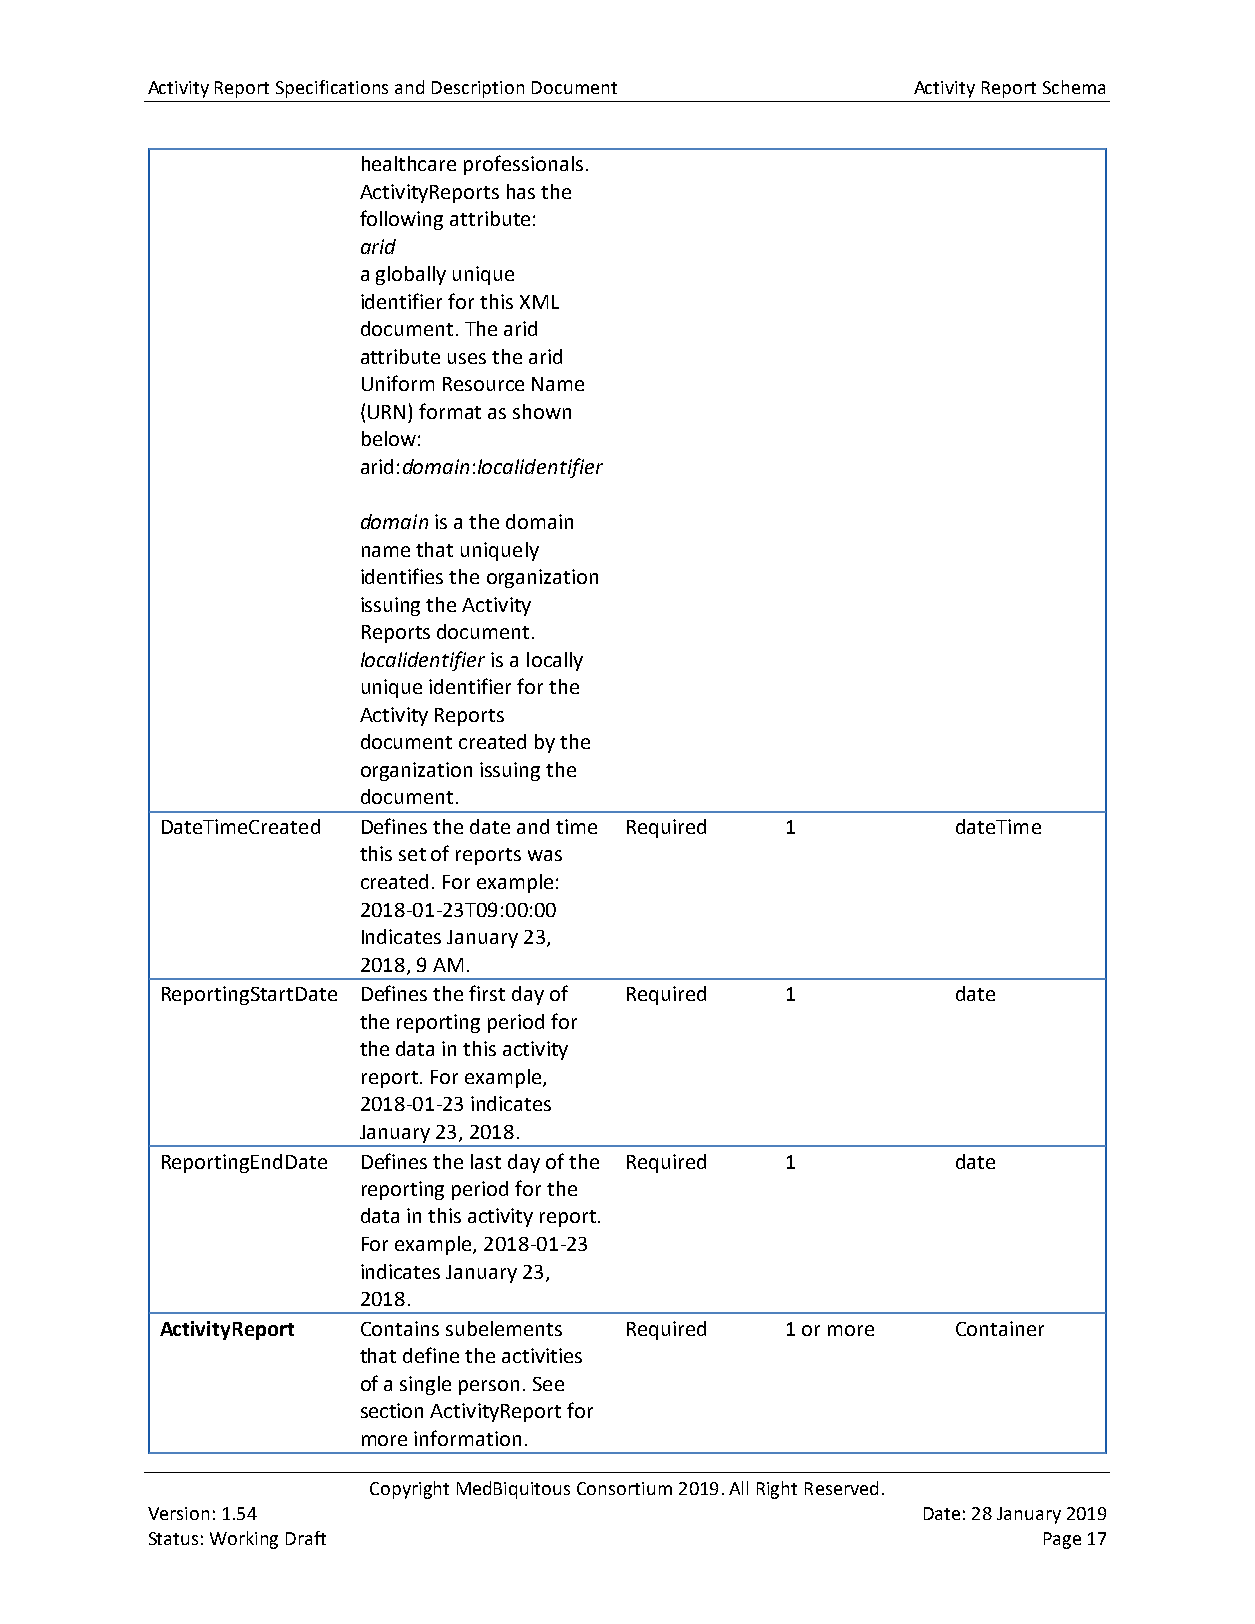 The height and width of the screenshot is (1624, 1255). Describe the element at coordinates (1074, 87) in the screenshot. I see `Schema` at that location.
